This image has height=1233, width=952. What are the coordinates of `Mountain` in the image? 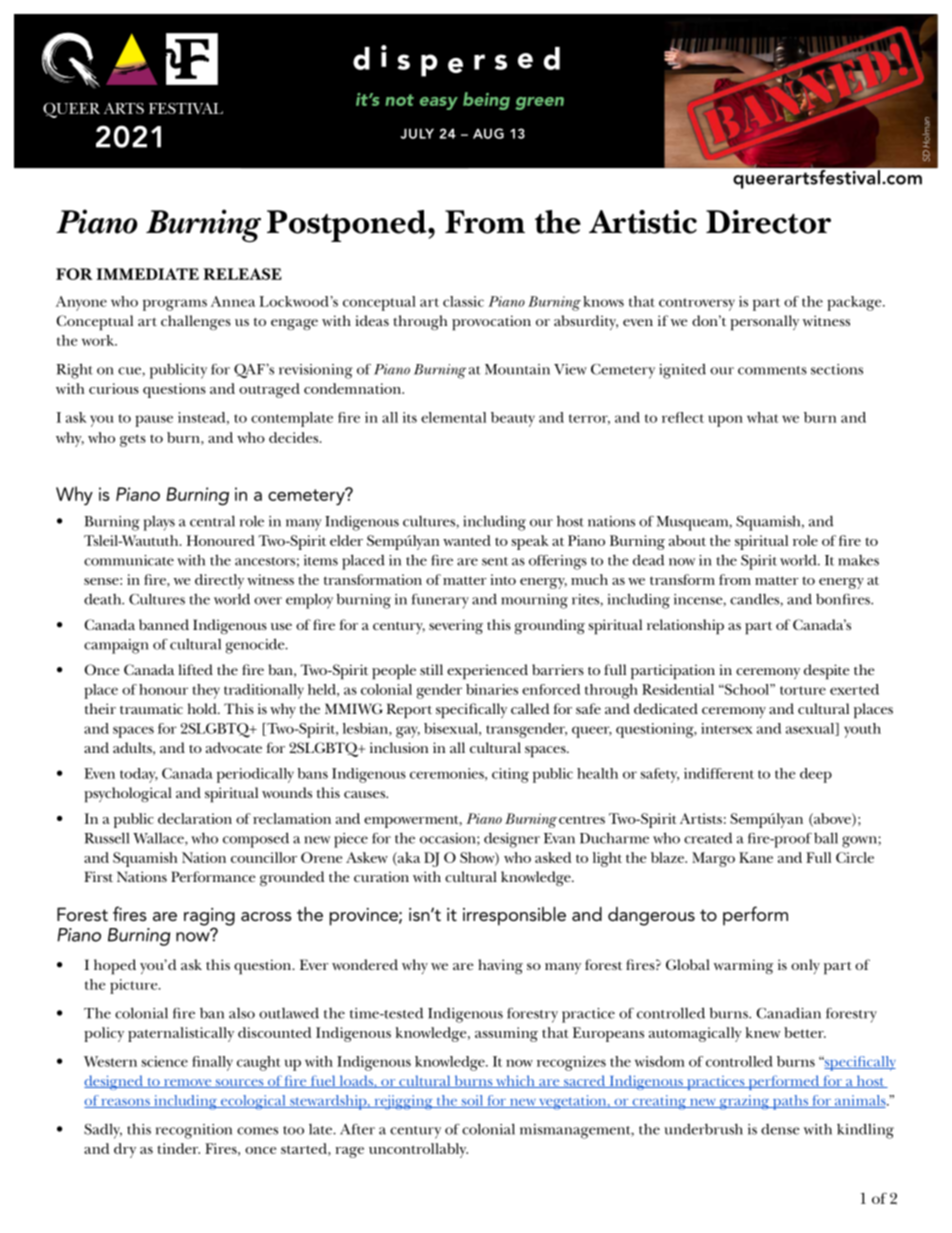 It's located at (517, 369).
